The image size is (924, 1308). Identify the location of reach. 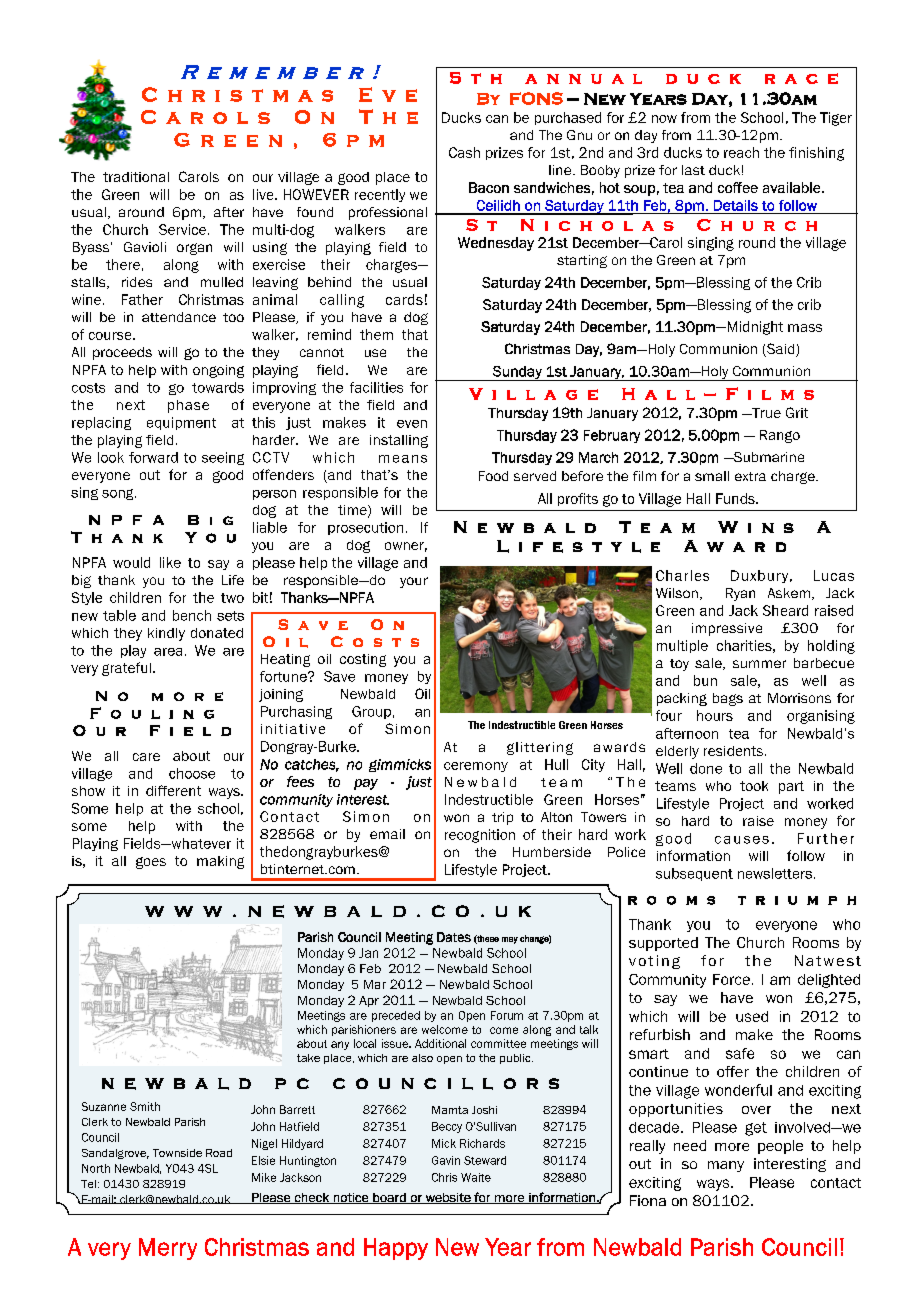
(741, 152).
